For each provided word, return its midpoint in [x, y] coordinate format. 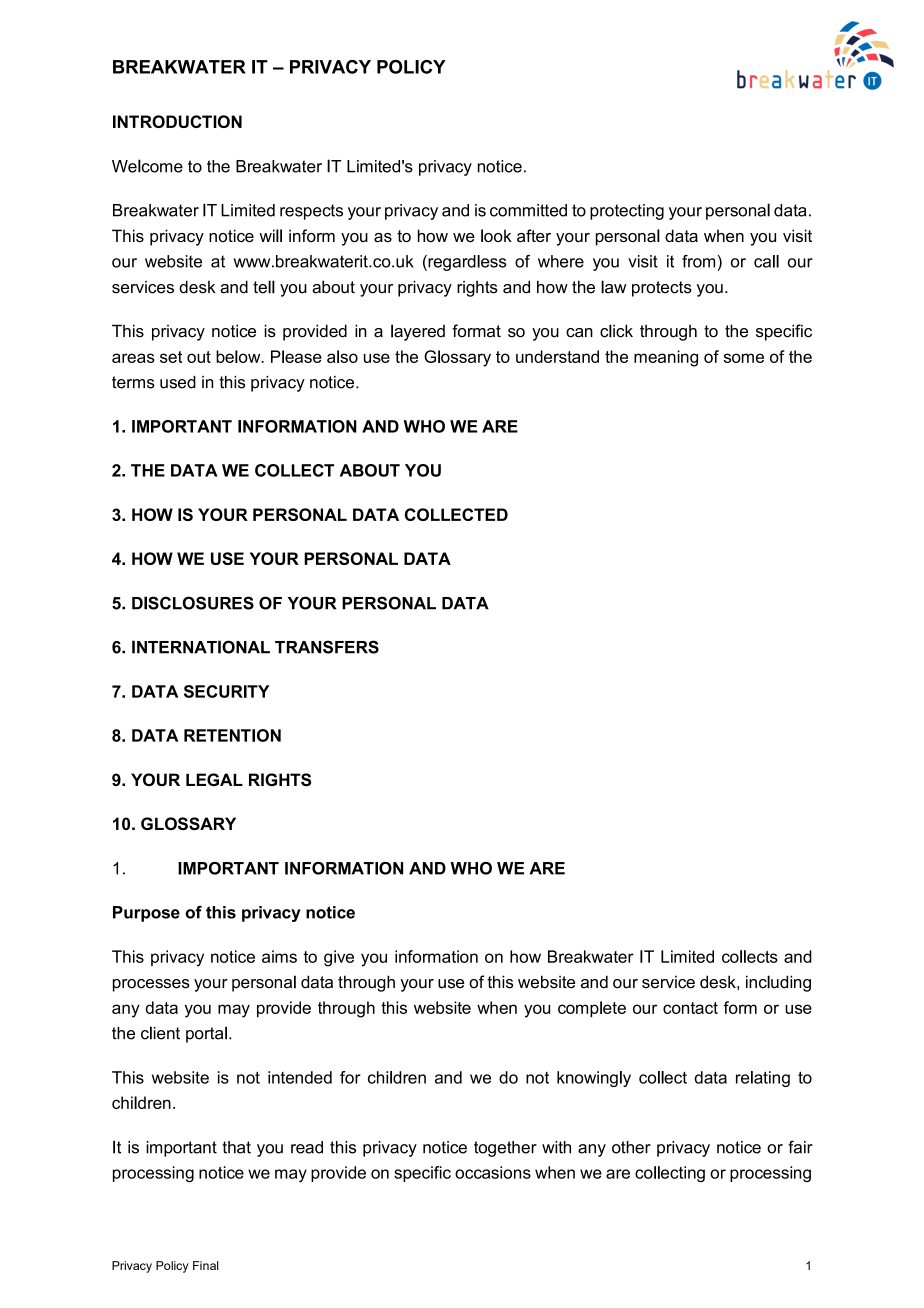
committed [528, 210]
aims [279, 956]
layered [418, 332]
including [778, 983]
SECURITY [227, 691]
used [178, 382]
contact [690, 1008]
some [744, 358]
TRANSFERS [327, 647]
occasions [493, 1172]
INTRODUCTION [177, 121]
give [339, 958]
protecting [627, 212]
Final [206, 1265]
